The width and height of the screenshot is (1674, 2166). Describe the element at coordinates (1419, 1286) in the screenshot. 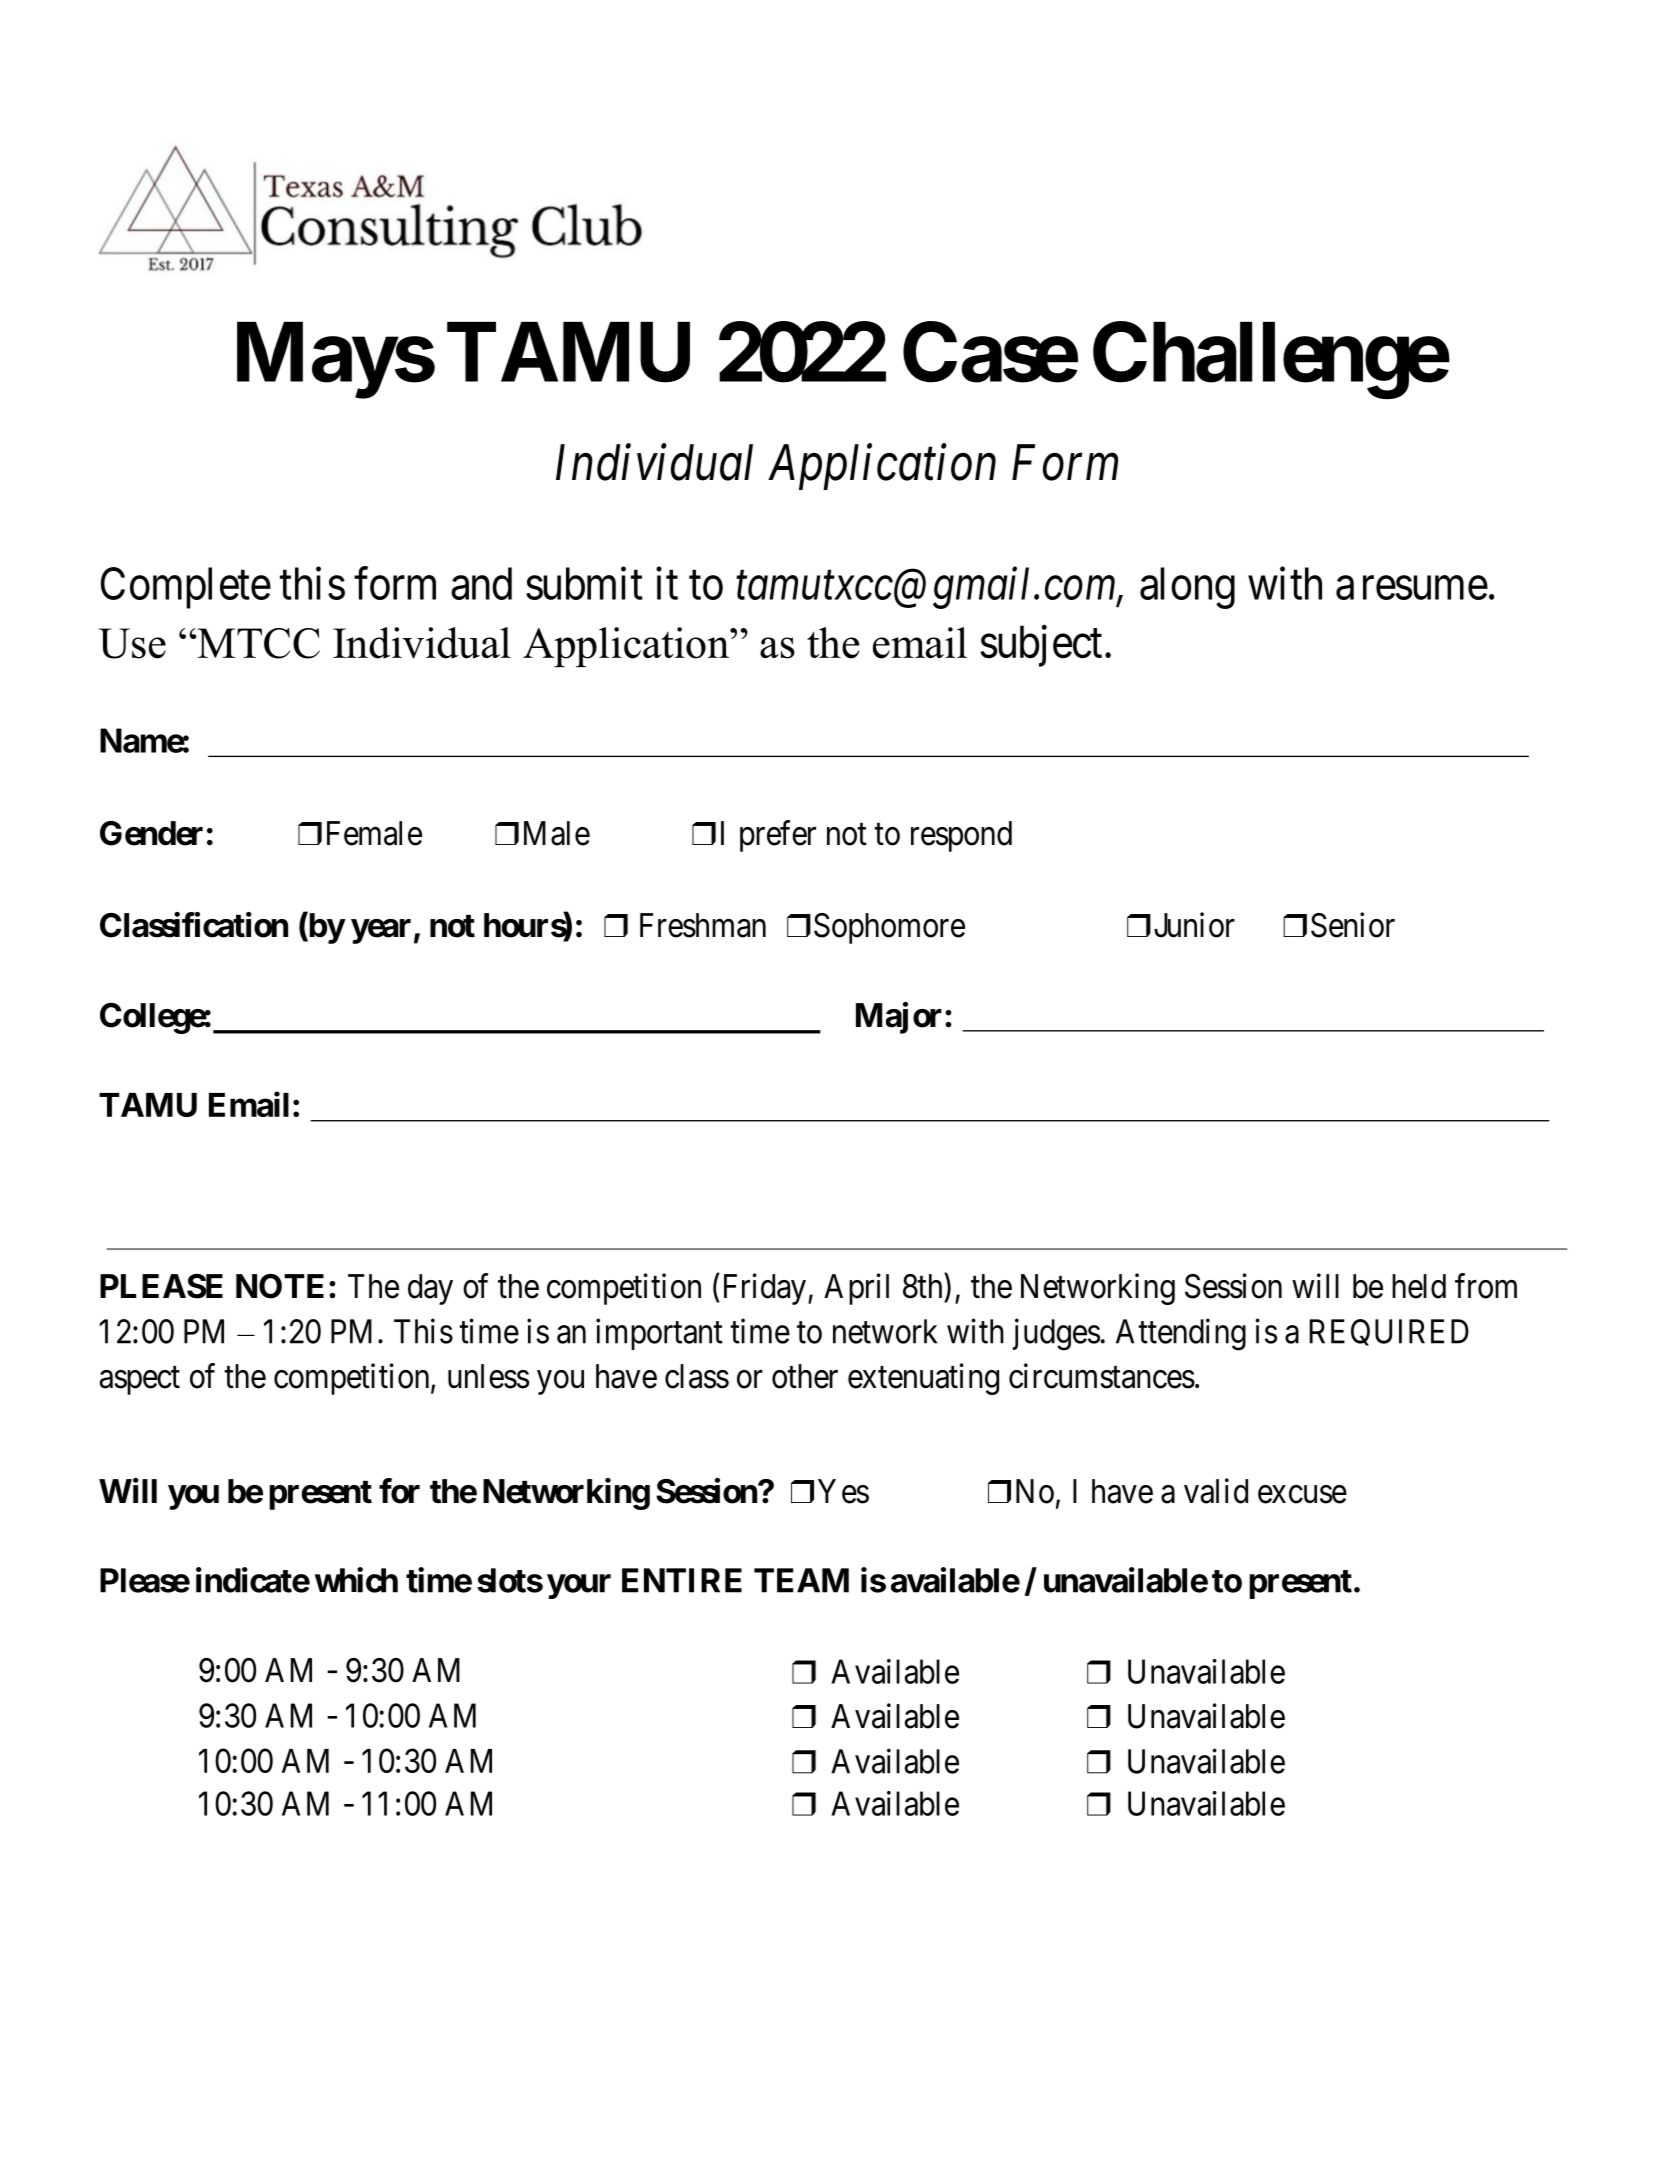

I see `held` at that location.
